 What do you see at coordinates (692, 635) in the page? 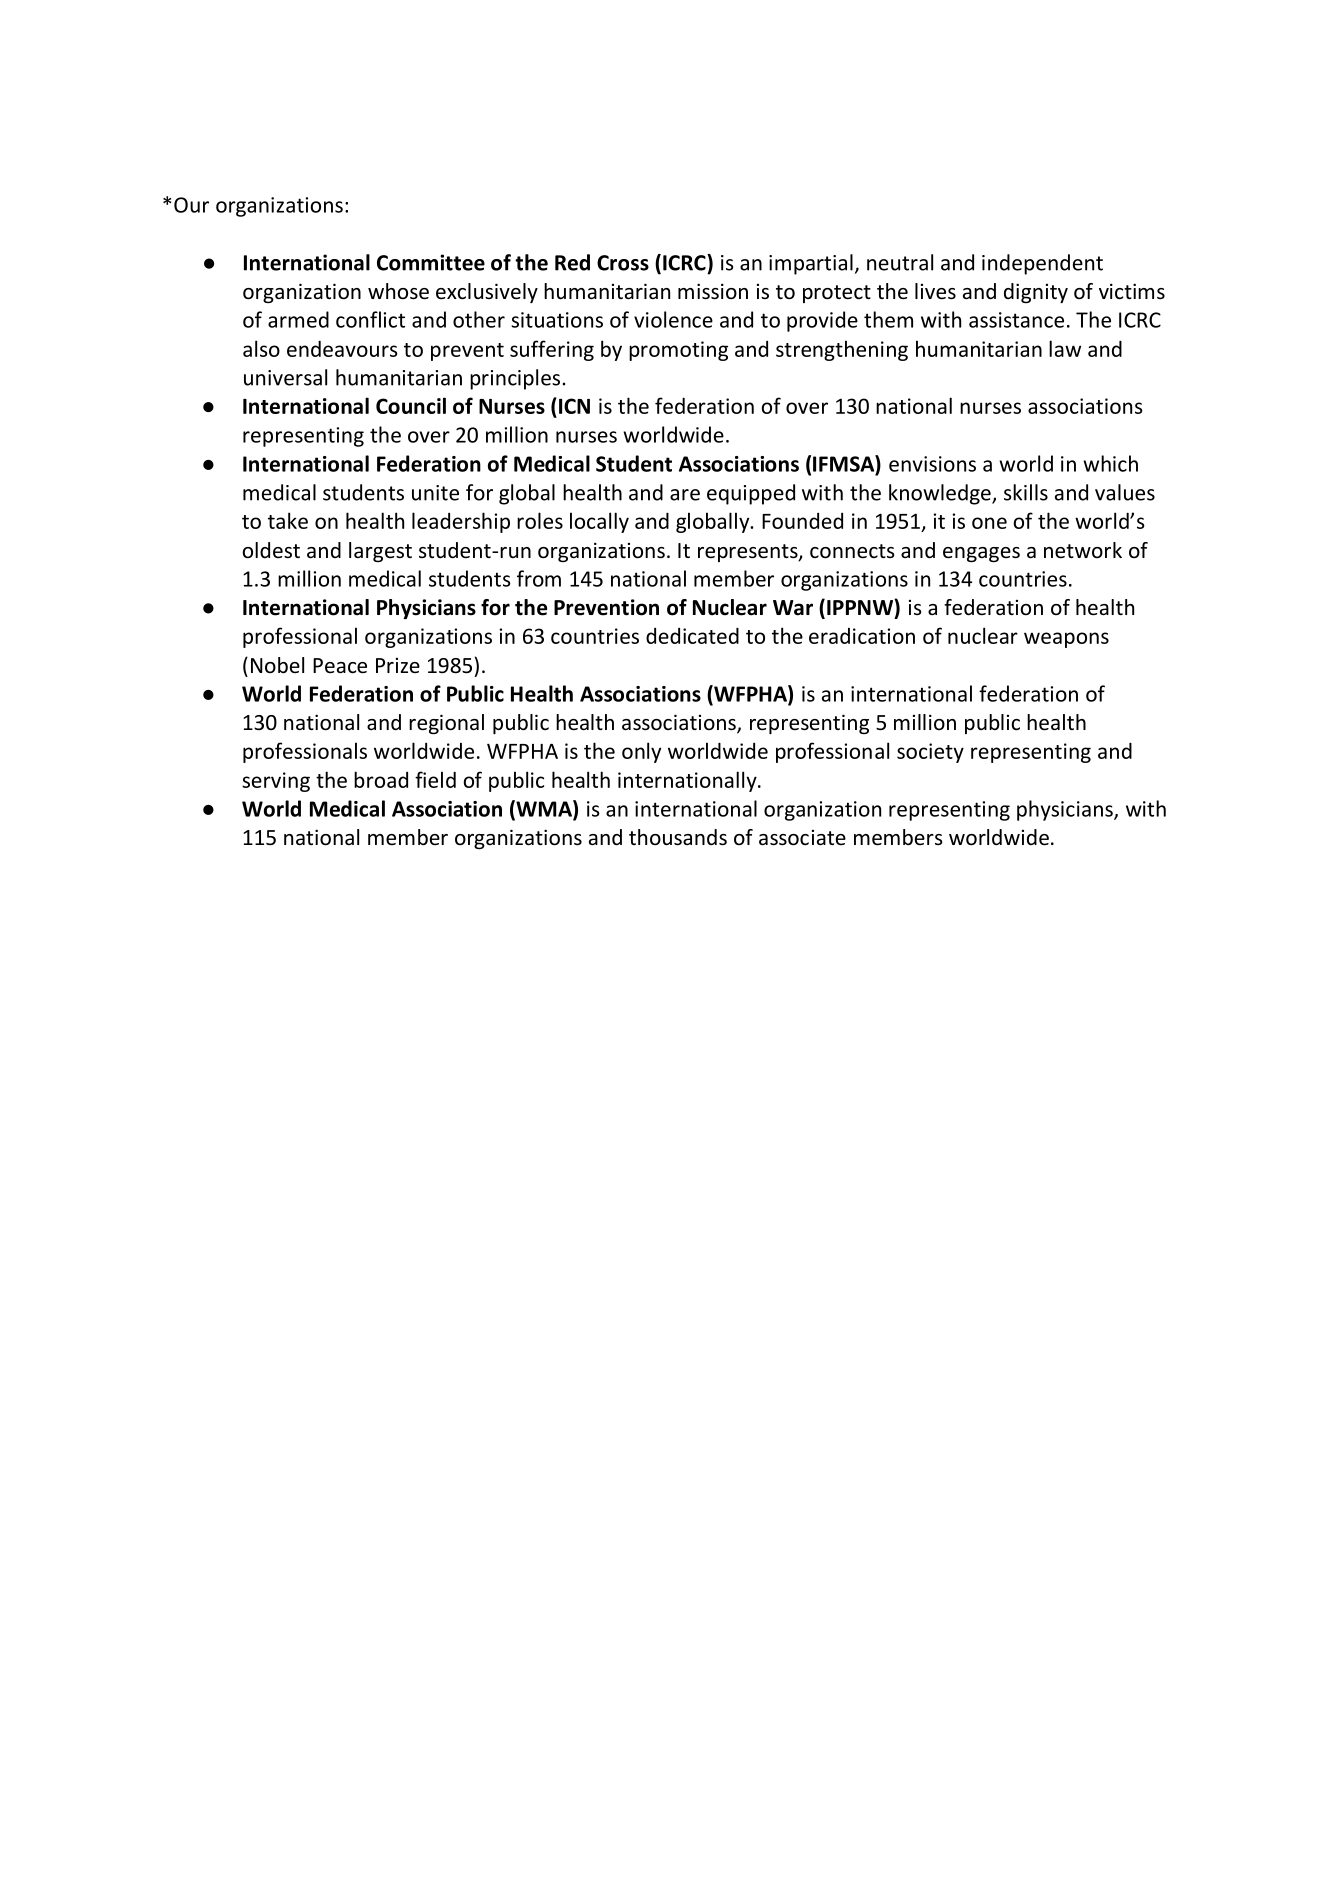
I see `dedicated` at bounding box center [692, 635].
